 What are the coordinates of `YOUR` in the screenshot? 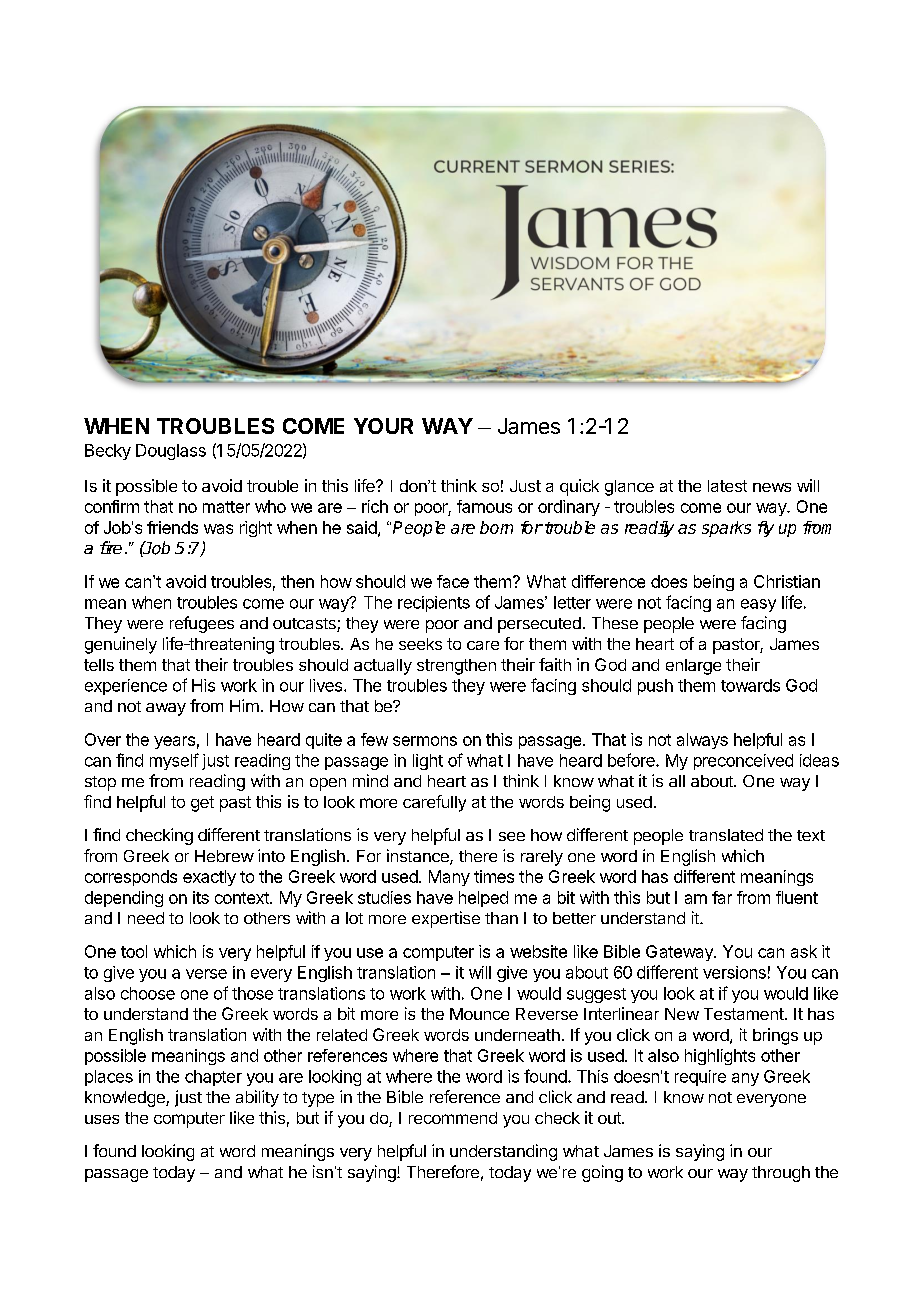 It's located at (383, 426).
